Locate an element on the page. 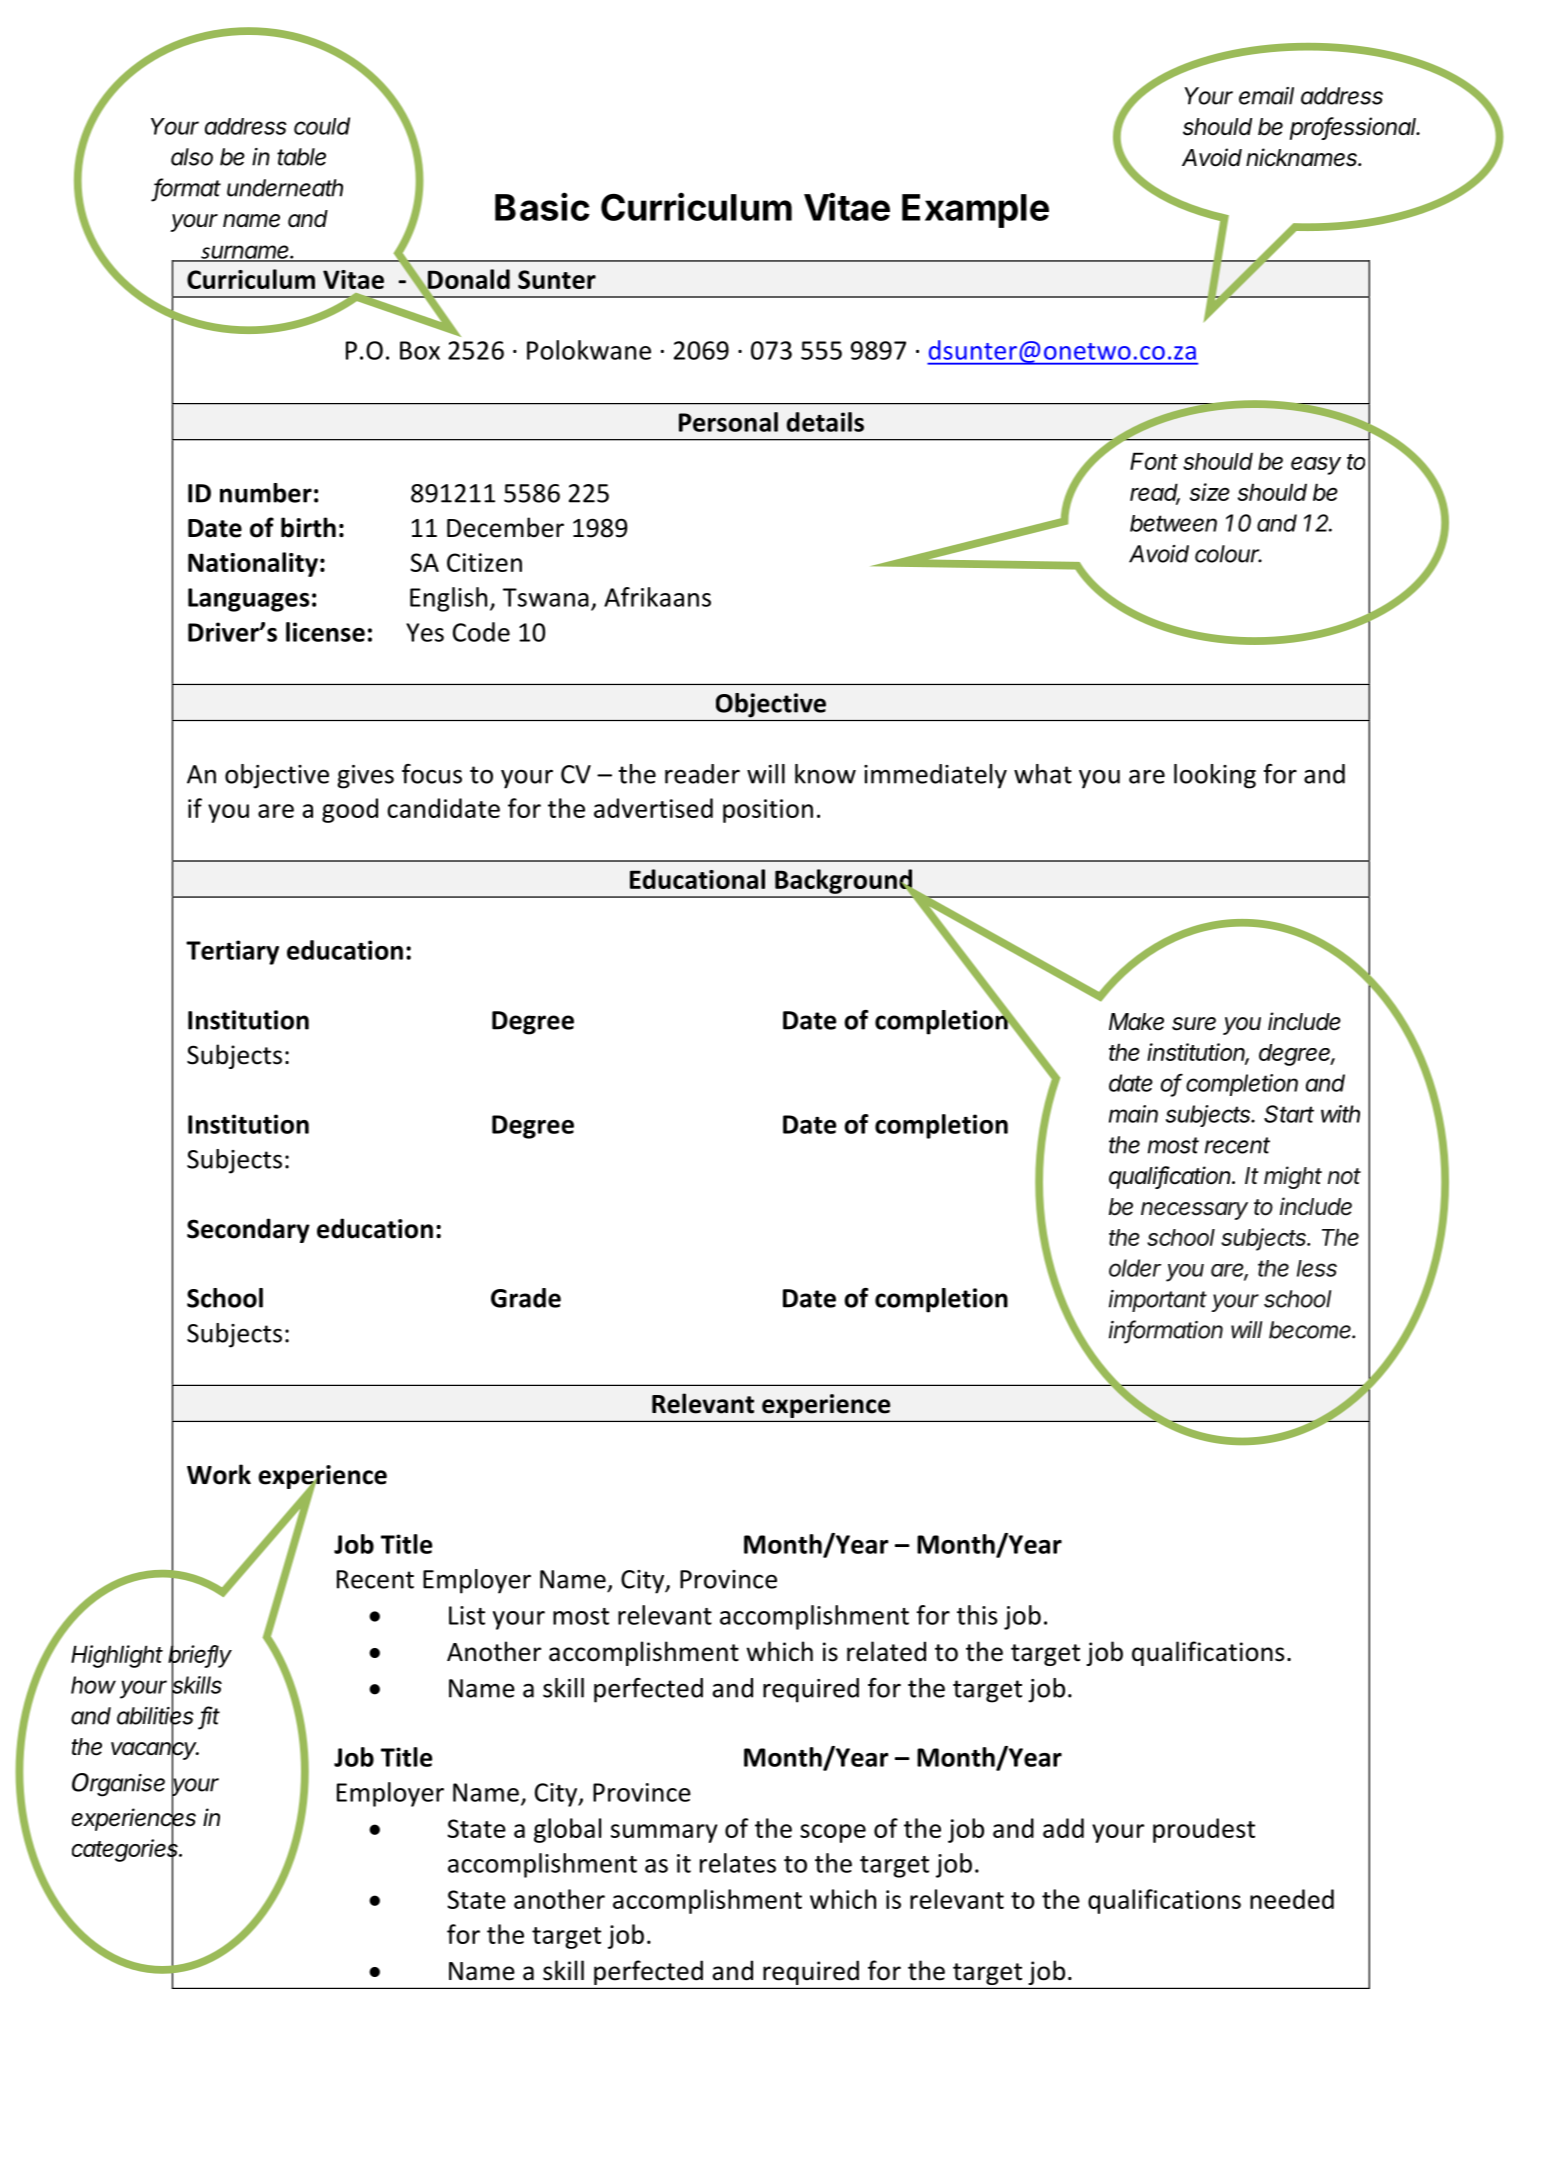 This page has width=1541, height=2181. sure is located at coordinates (1194, 1024).
